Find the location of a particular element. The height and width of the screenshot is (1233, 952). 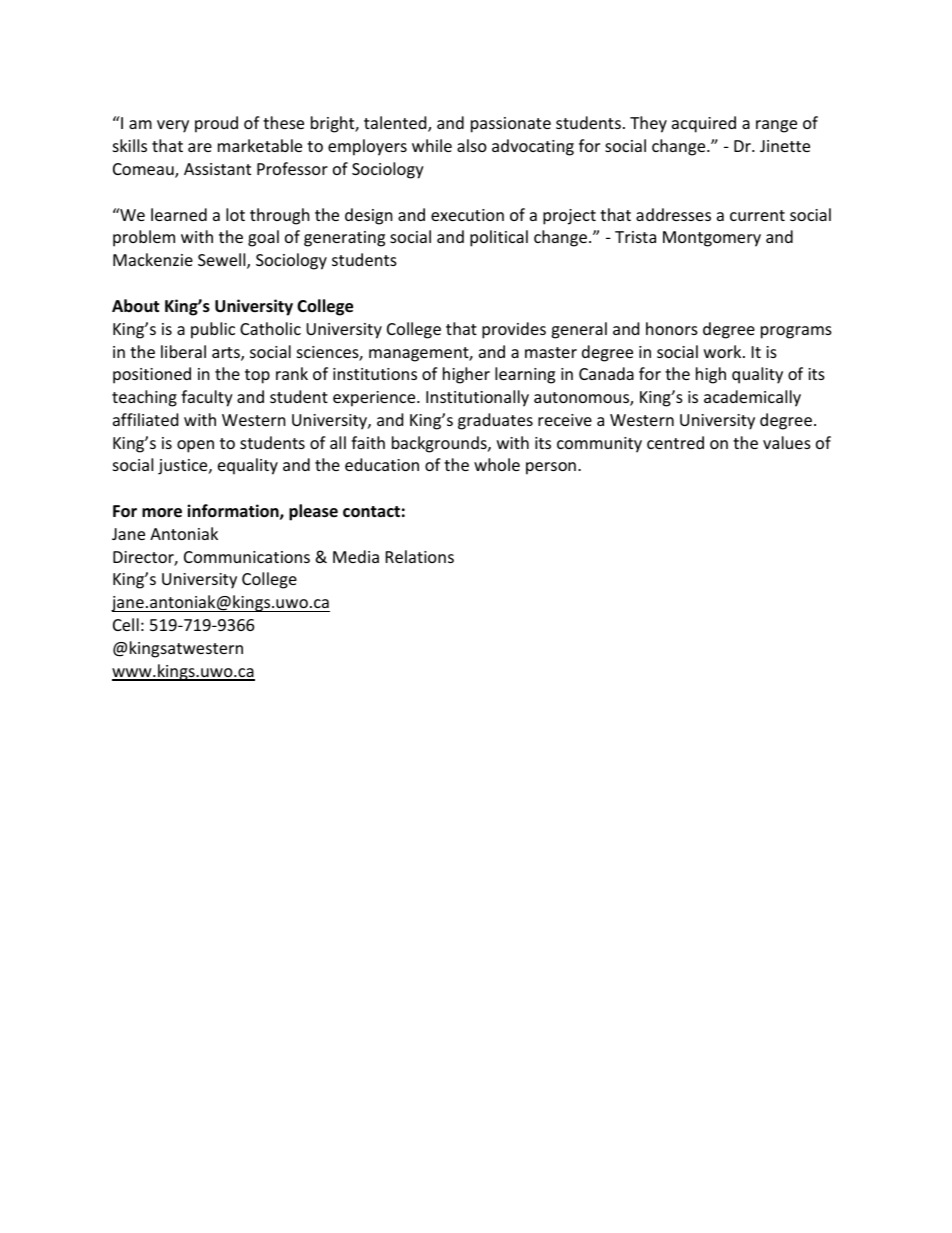

Cell is located at coordinates (126, 624).
